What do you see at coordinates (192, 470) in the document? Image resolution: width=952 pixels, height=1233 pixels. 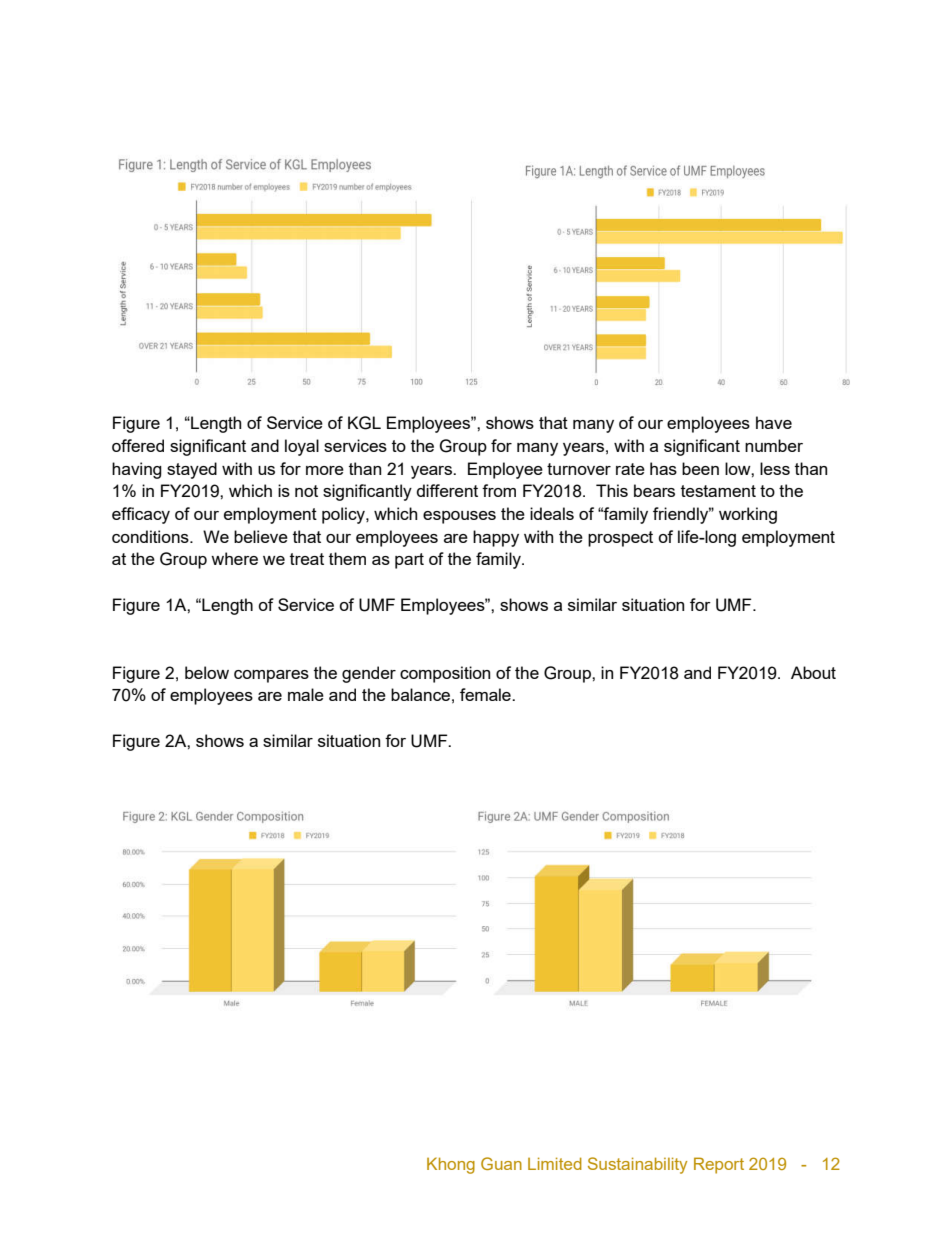 I see `stayed` at bounding box center [192, 470].
